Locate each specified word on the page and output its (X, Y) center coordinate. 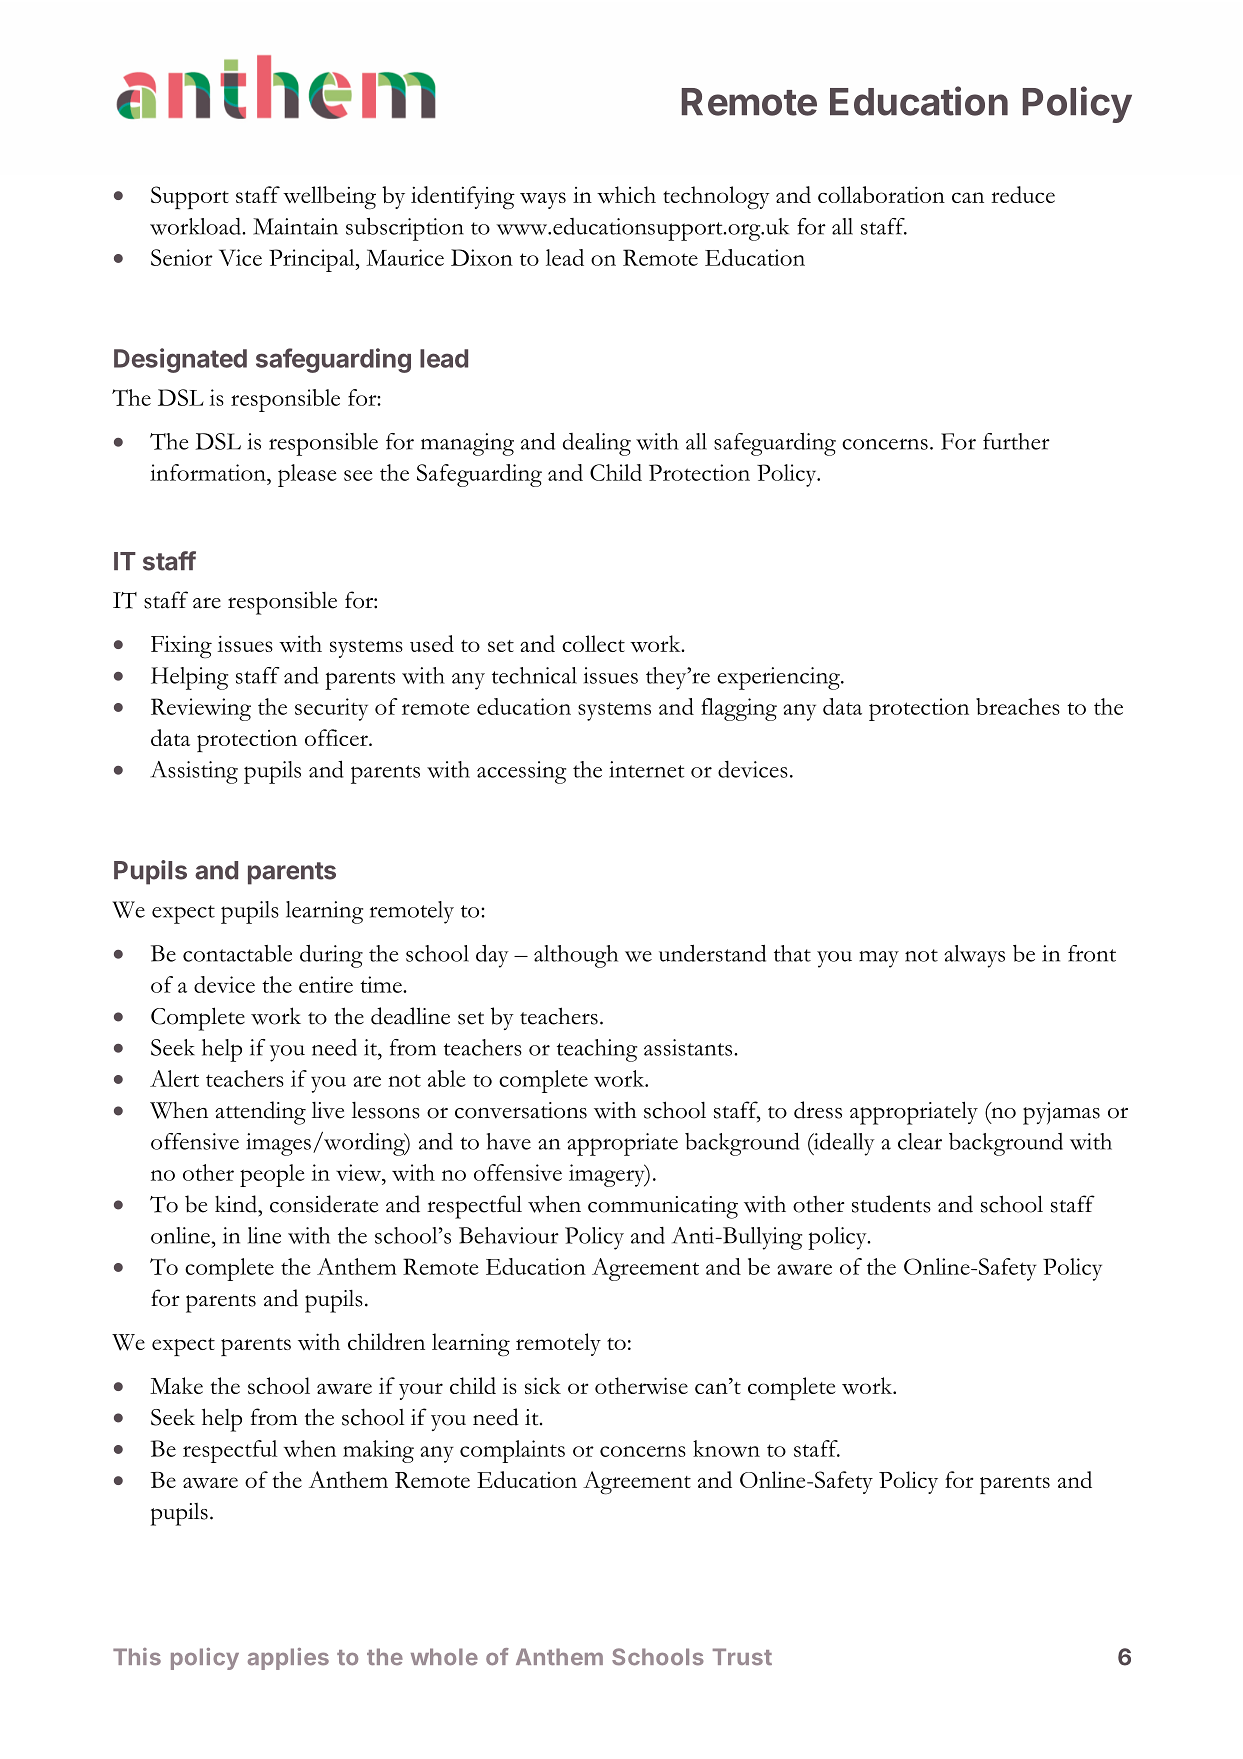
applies (288, 1659)
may (879, 959)
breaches (1018, 706)
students (891, 1204)
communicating (663, 1207)
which (626, 194)
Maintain (295, 226)
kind (237, 1204)
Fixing (181, 646)
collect (593, 643)
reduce (1023, 194)
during (331, 956)
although (576, 956)
